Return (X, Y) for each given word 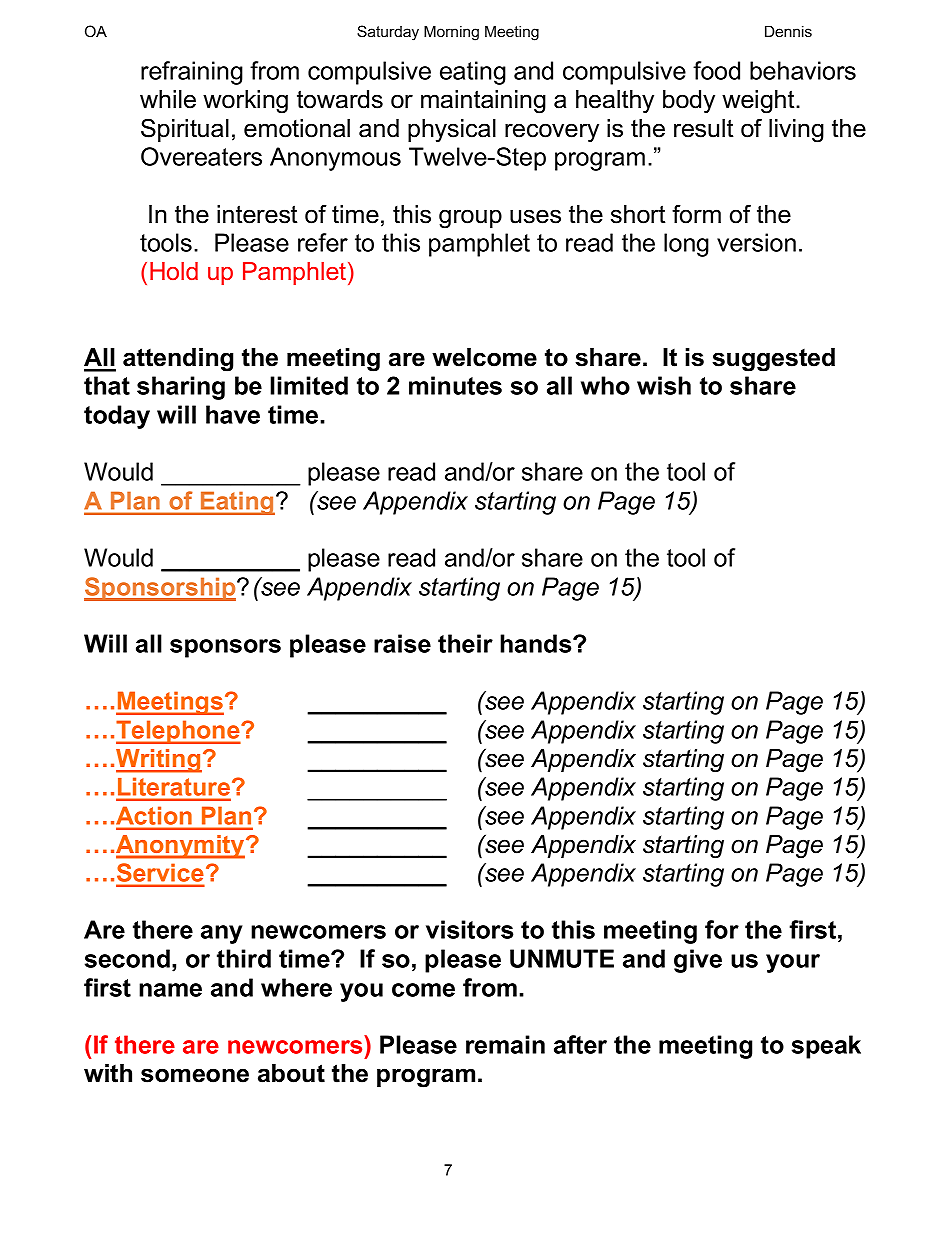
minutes (455, 385)
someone (195, 1075)
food (716, 70)
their (465, 643)
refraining (192, 73)
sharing (181, 388)
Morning (451, 33)
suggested (773, 360)
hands (537, 643)
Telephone (179, 732)
